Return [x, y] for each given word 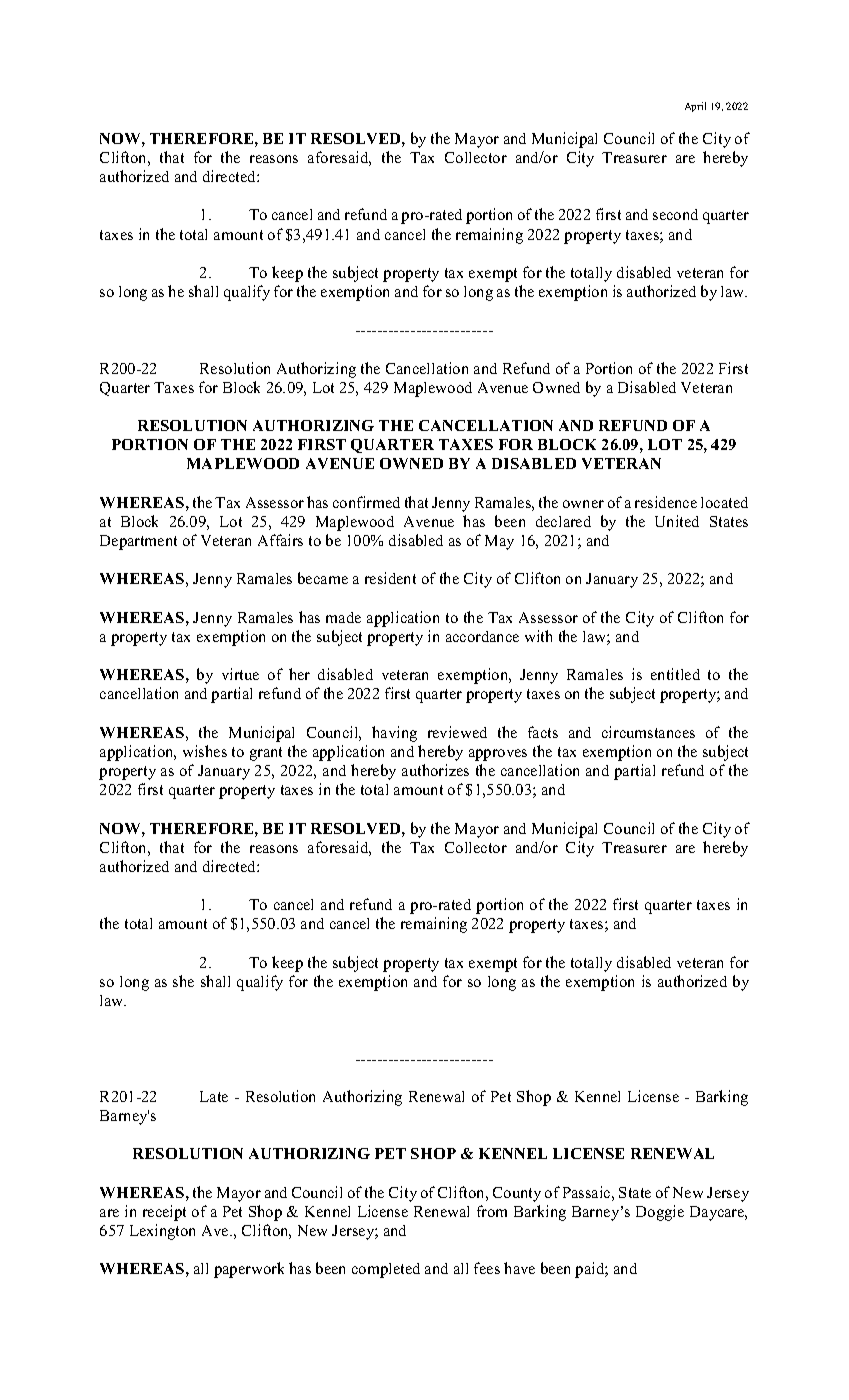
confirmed [366, 502]
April [695, 107]
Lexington [162, 1232]
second [675, 214]
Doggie [660, 1213]
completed [386, 1270]
